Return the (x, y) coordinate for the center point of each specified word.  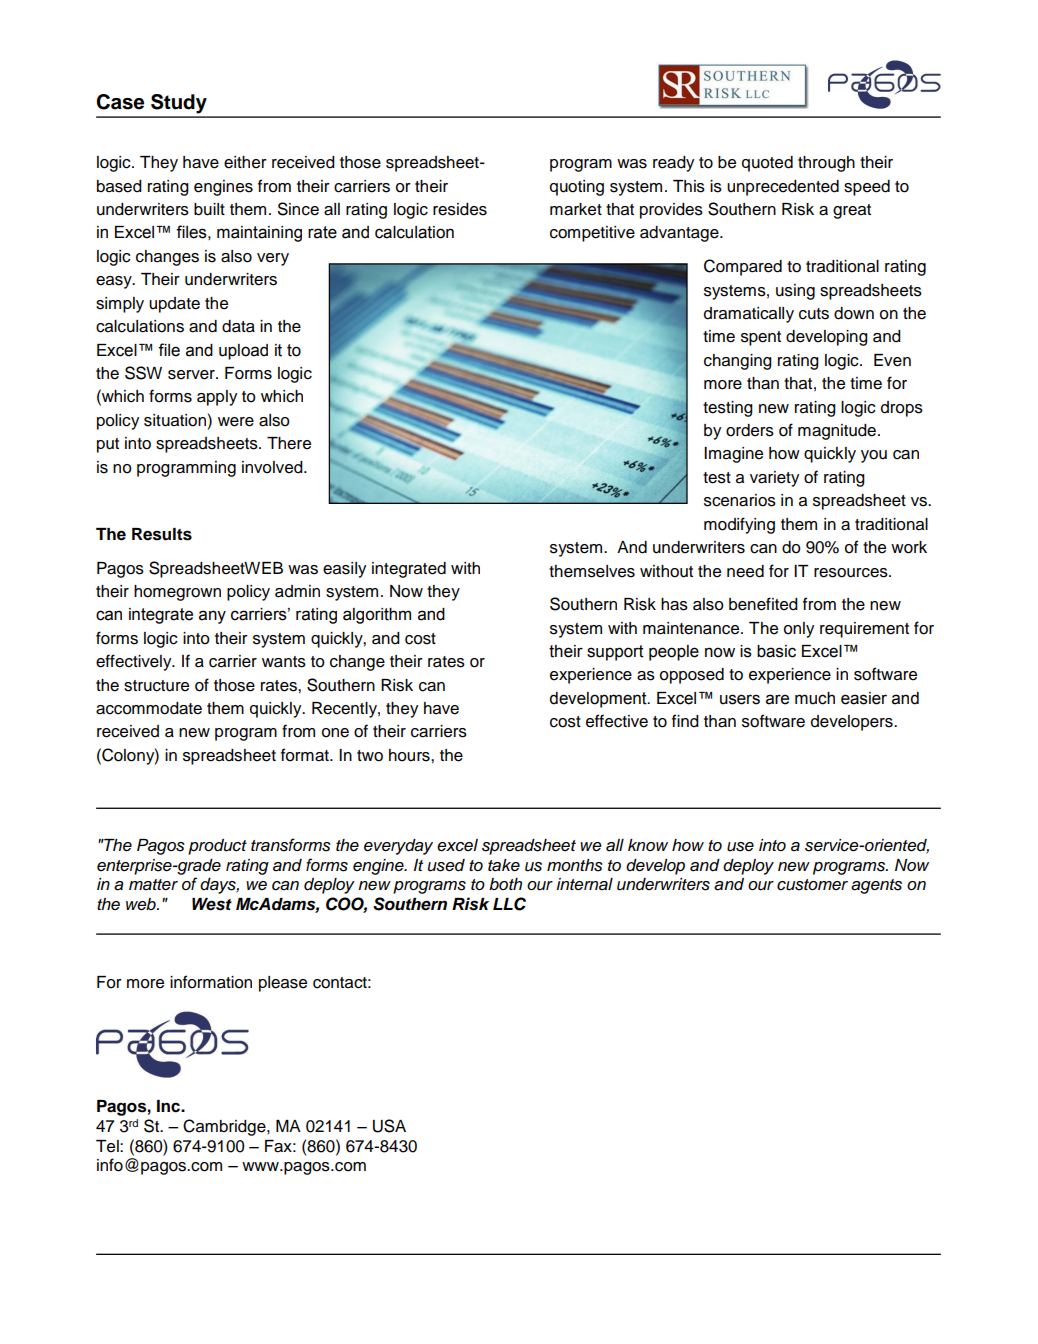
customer (812, 885)
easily (344, 570)
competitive (592, 234)
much (815, 698)
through (826, 164)
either (245, 162)
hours (410, 755)
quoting (577, 188)
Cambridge (225, 1127)
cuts (814, 314)
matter (153, 885)
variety (774, 479)
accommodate (149, 708)
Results (162, 534)
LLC (509, 904)
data (238, 326)
